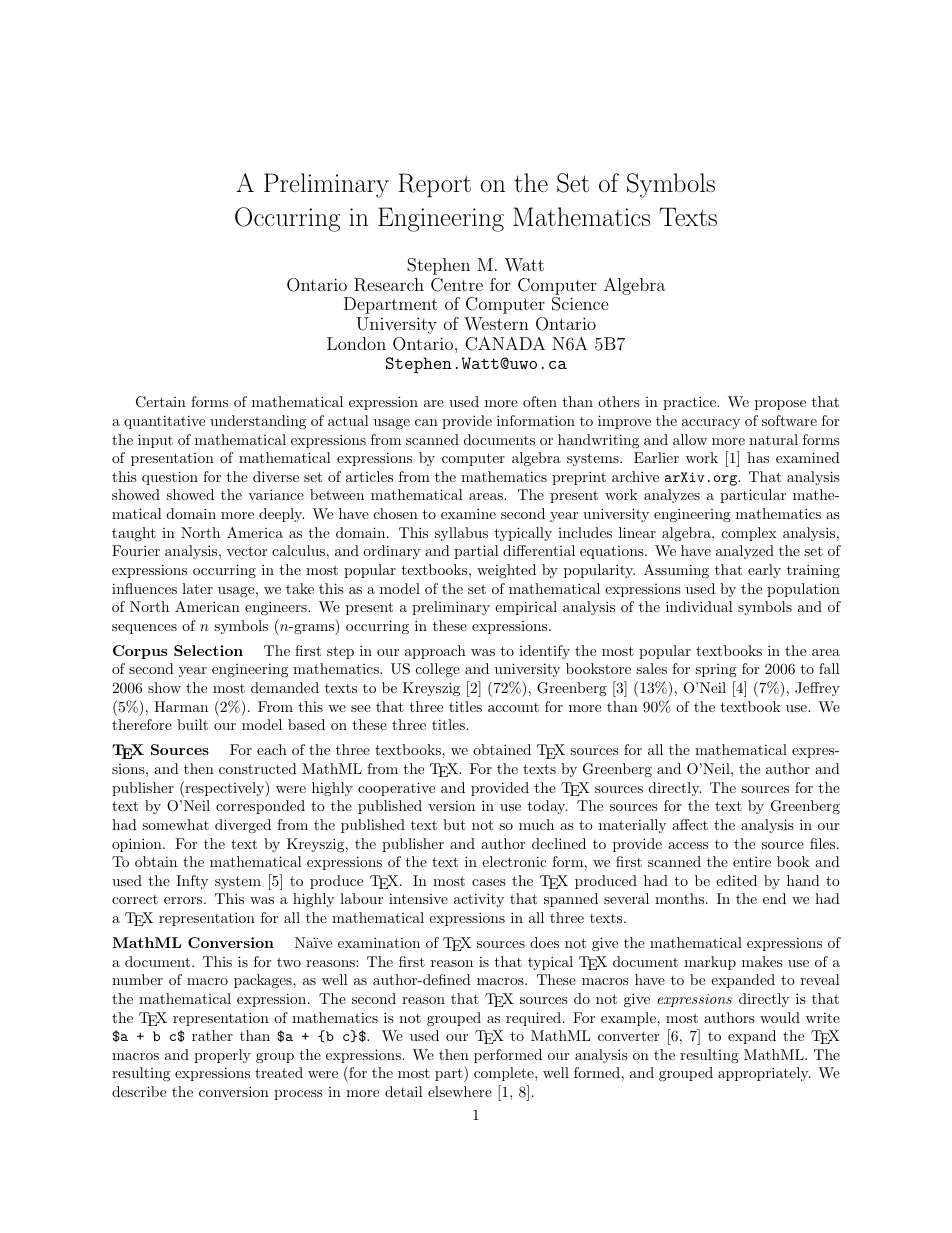  I want to click on electronic, so click(514, 861).
